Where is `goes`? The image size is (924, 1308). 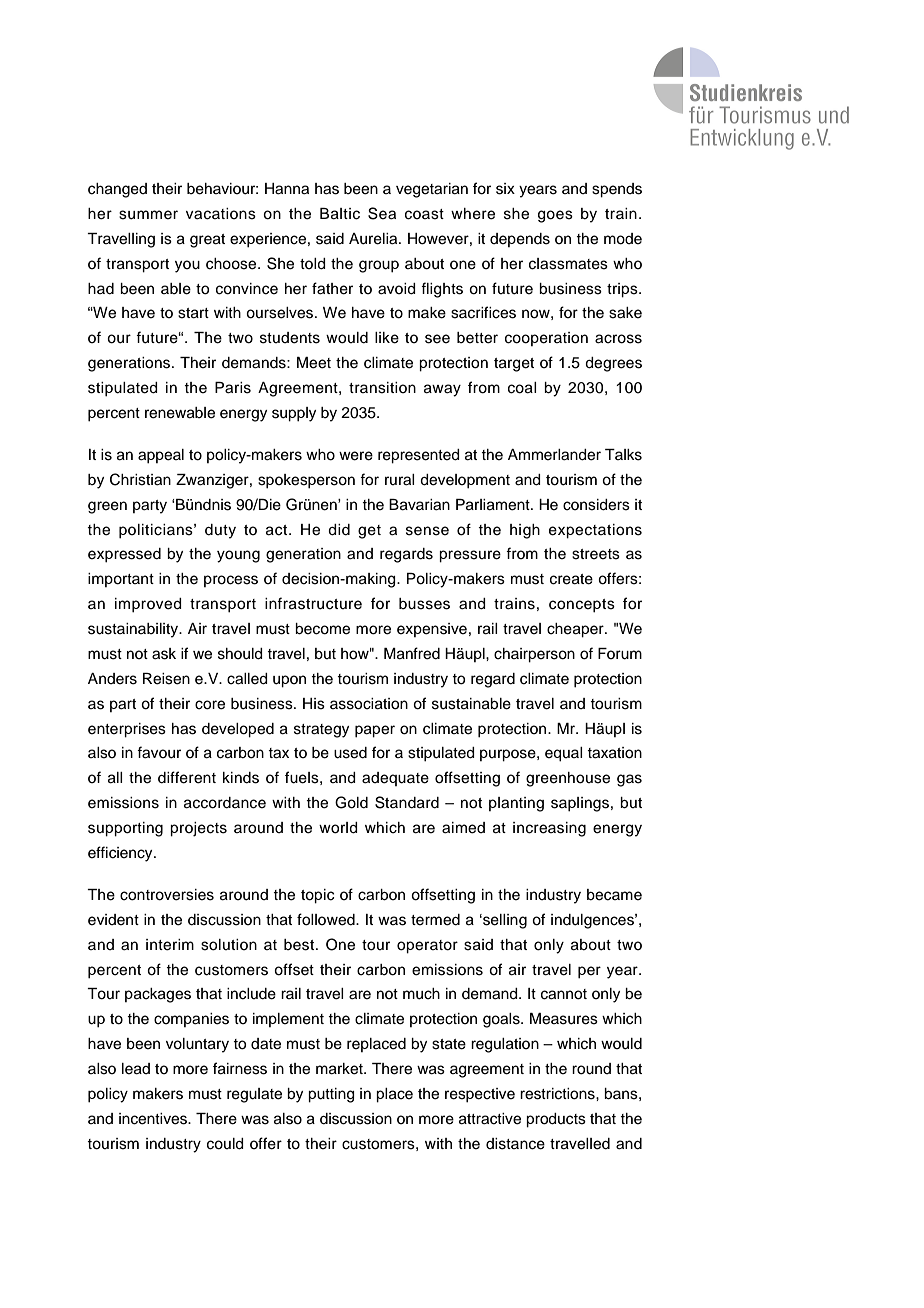
goes is located at coordinates (555, 216).
